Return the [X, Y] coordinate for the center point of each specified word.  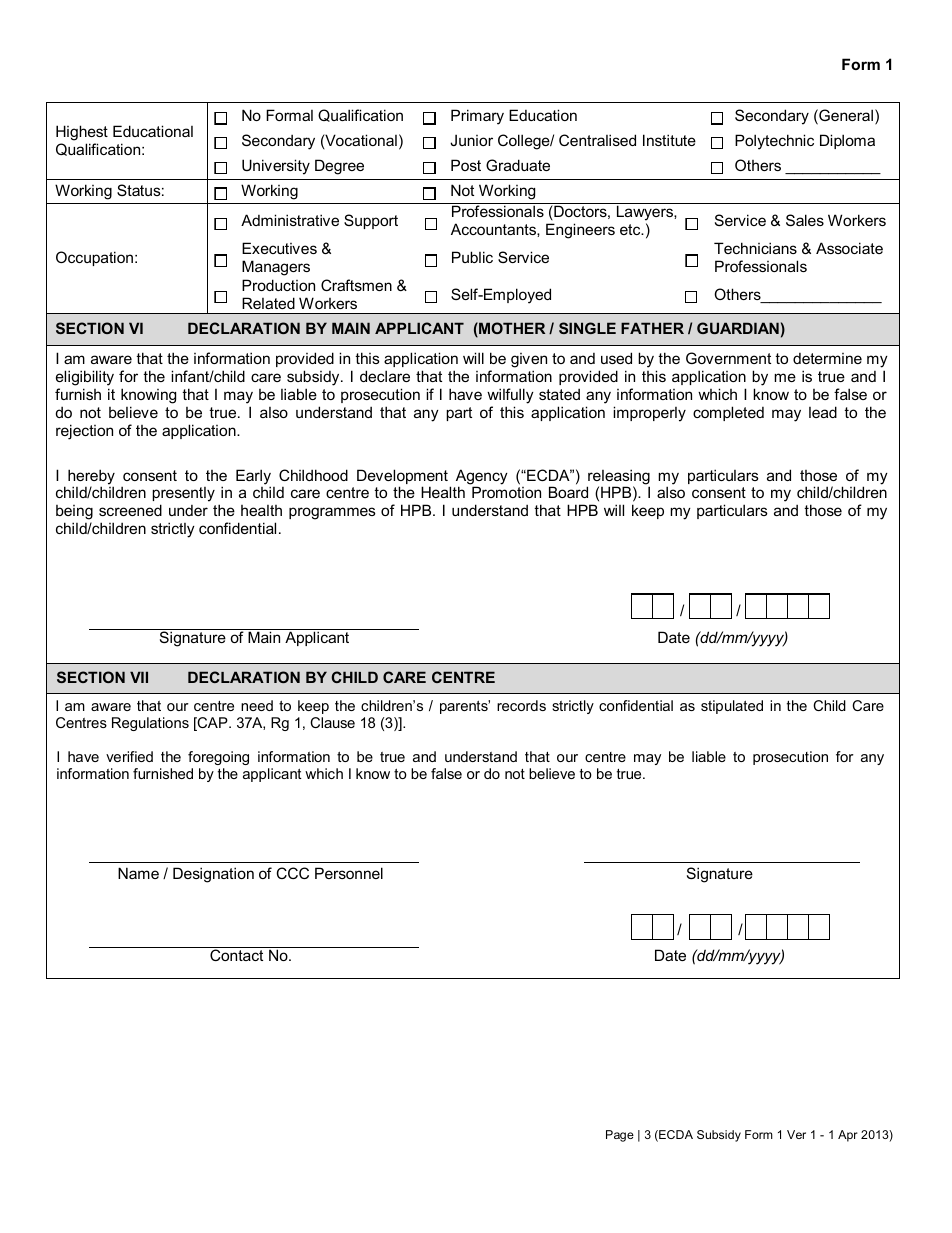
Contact [236, 955]
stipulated [732, 707]
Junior [471, 140]
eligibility [85, 378]
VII [139, 677]
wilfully [510, 396]
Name [138, 873]
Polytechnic [774, 142]
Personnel [349, 873]
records [521, 705]
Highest [82, 133]
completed [728, 413]
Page [620, 1136]
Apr [848, 1136]
